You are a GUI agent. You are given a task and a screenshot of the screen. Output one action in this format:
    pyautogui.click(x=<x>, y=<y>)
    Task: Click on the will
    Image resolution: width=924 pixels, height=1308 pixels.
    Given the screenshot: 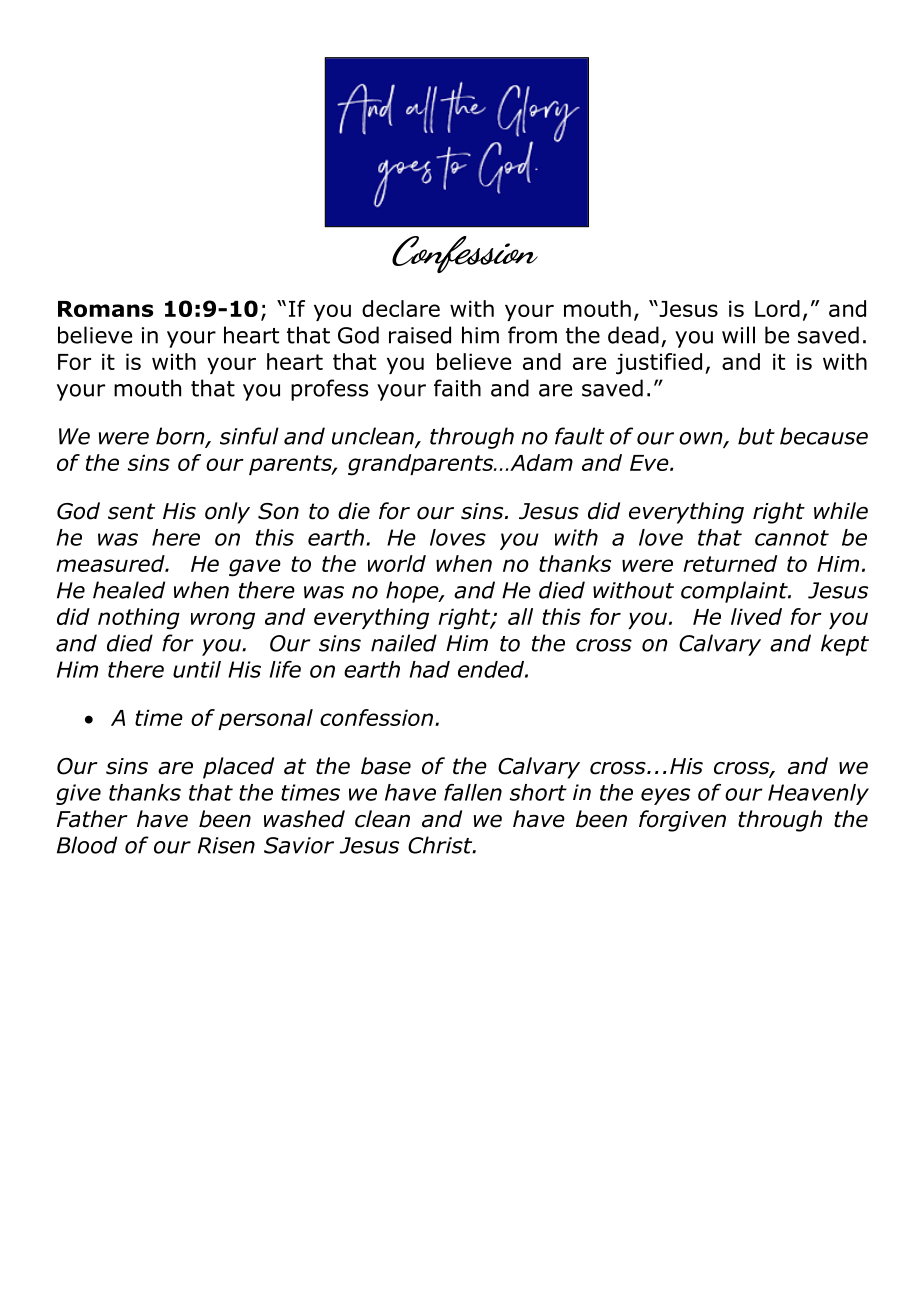 What is the action you would take?
    pyautogui.click(x=738, y=335)
